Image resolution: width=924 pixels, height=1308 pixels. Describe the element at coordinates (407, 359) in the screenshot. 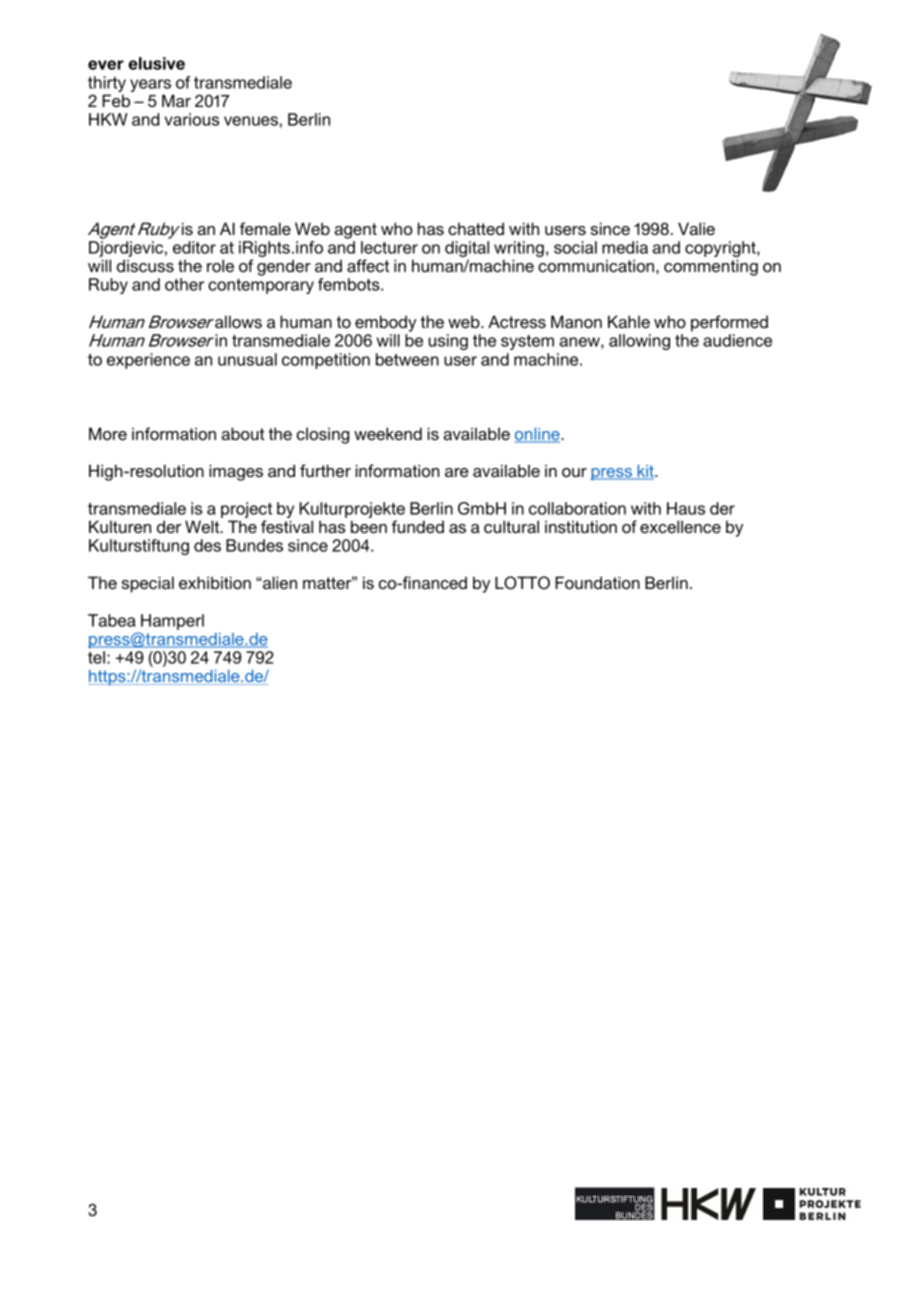

I see `between` at that location.
